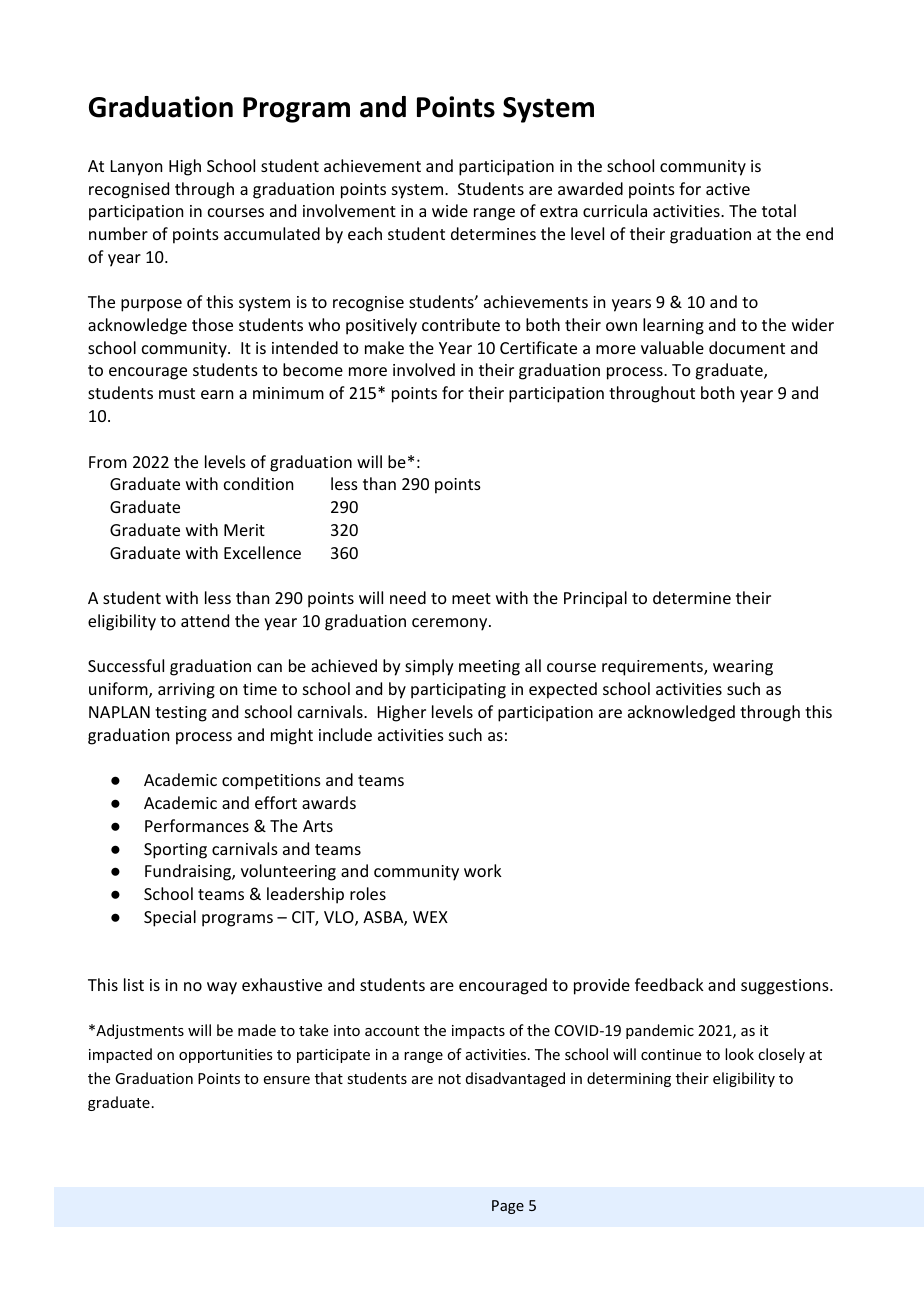  I want to click on need, so click(408, 597).
